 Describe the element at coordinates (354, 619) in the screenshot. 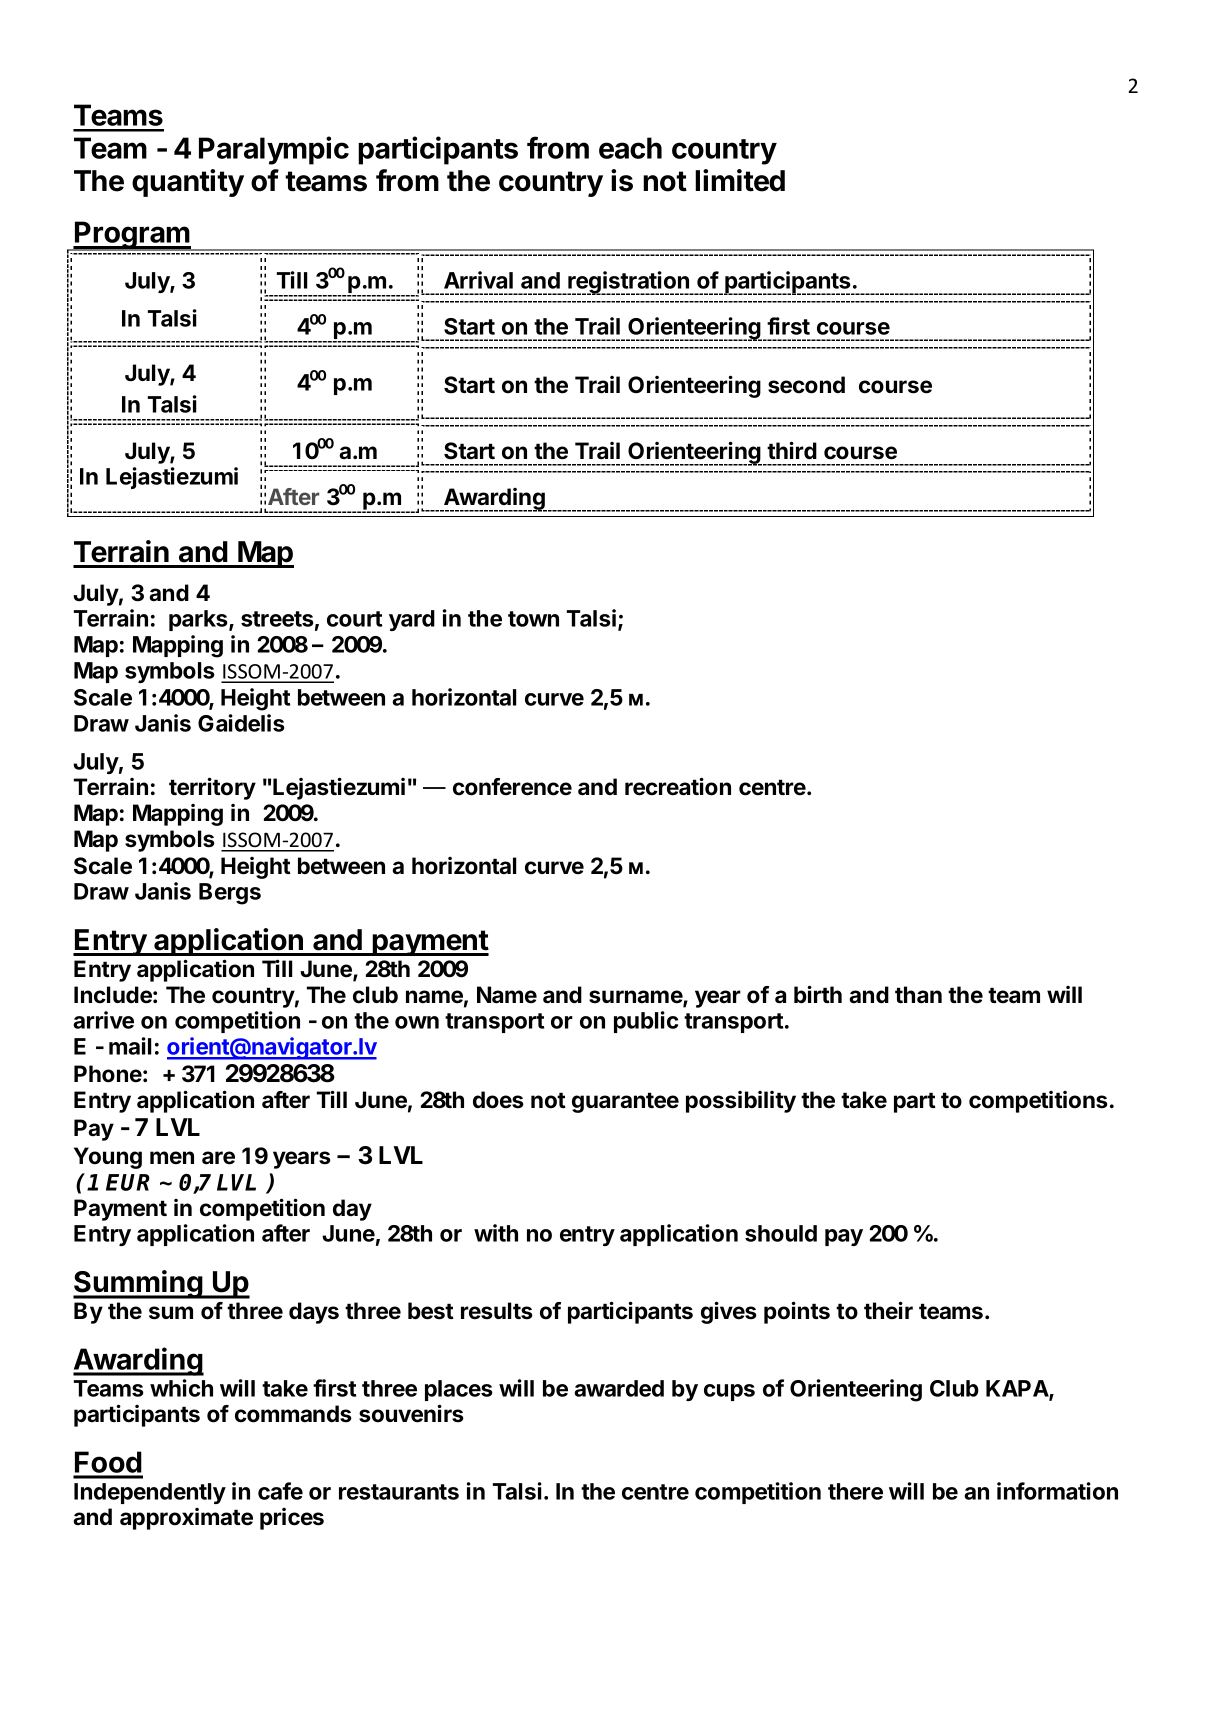

I see `court` at that location.
